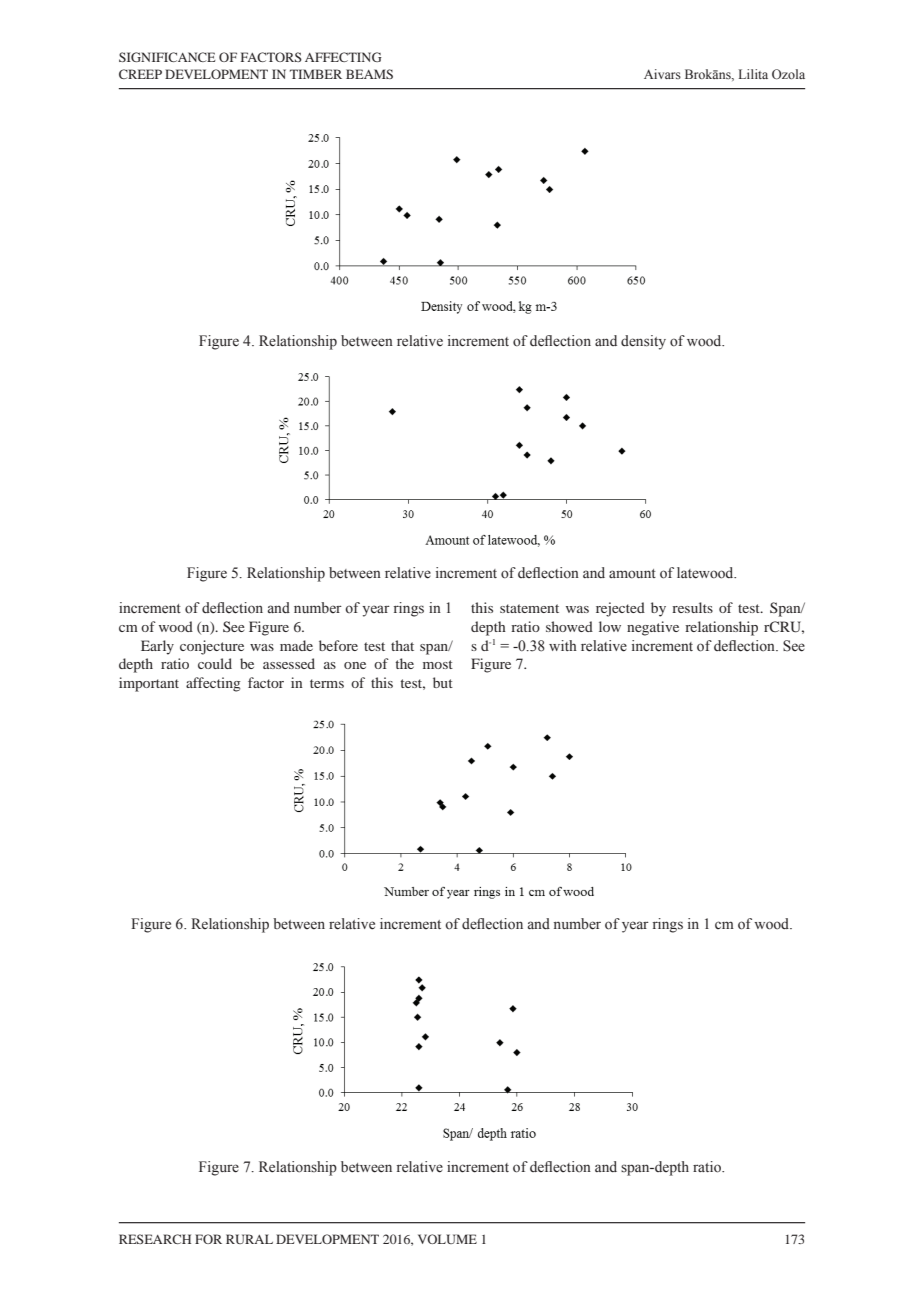 The height and width of the screenshot is (1308, 924). What do you see at coordinates (155, 1239) in the screenshot?
I see `Research` at bounding box center [155, 1239].
